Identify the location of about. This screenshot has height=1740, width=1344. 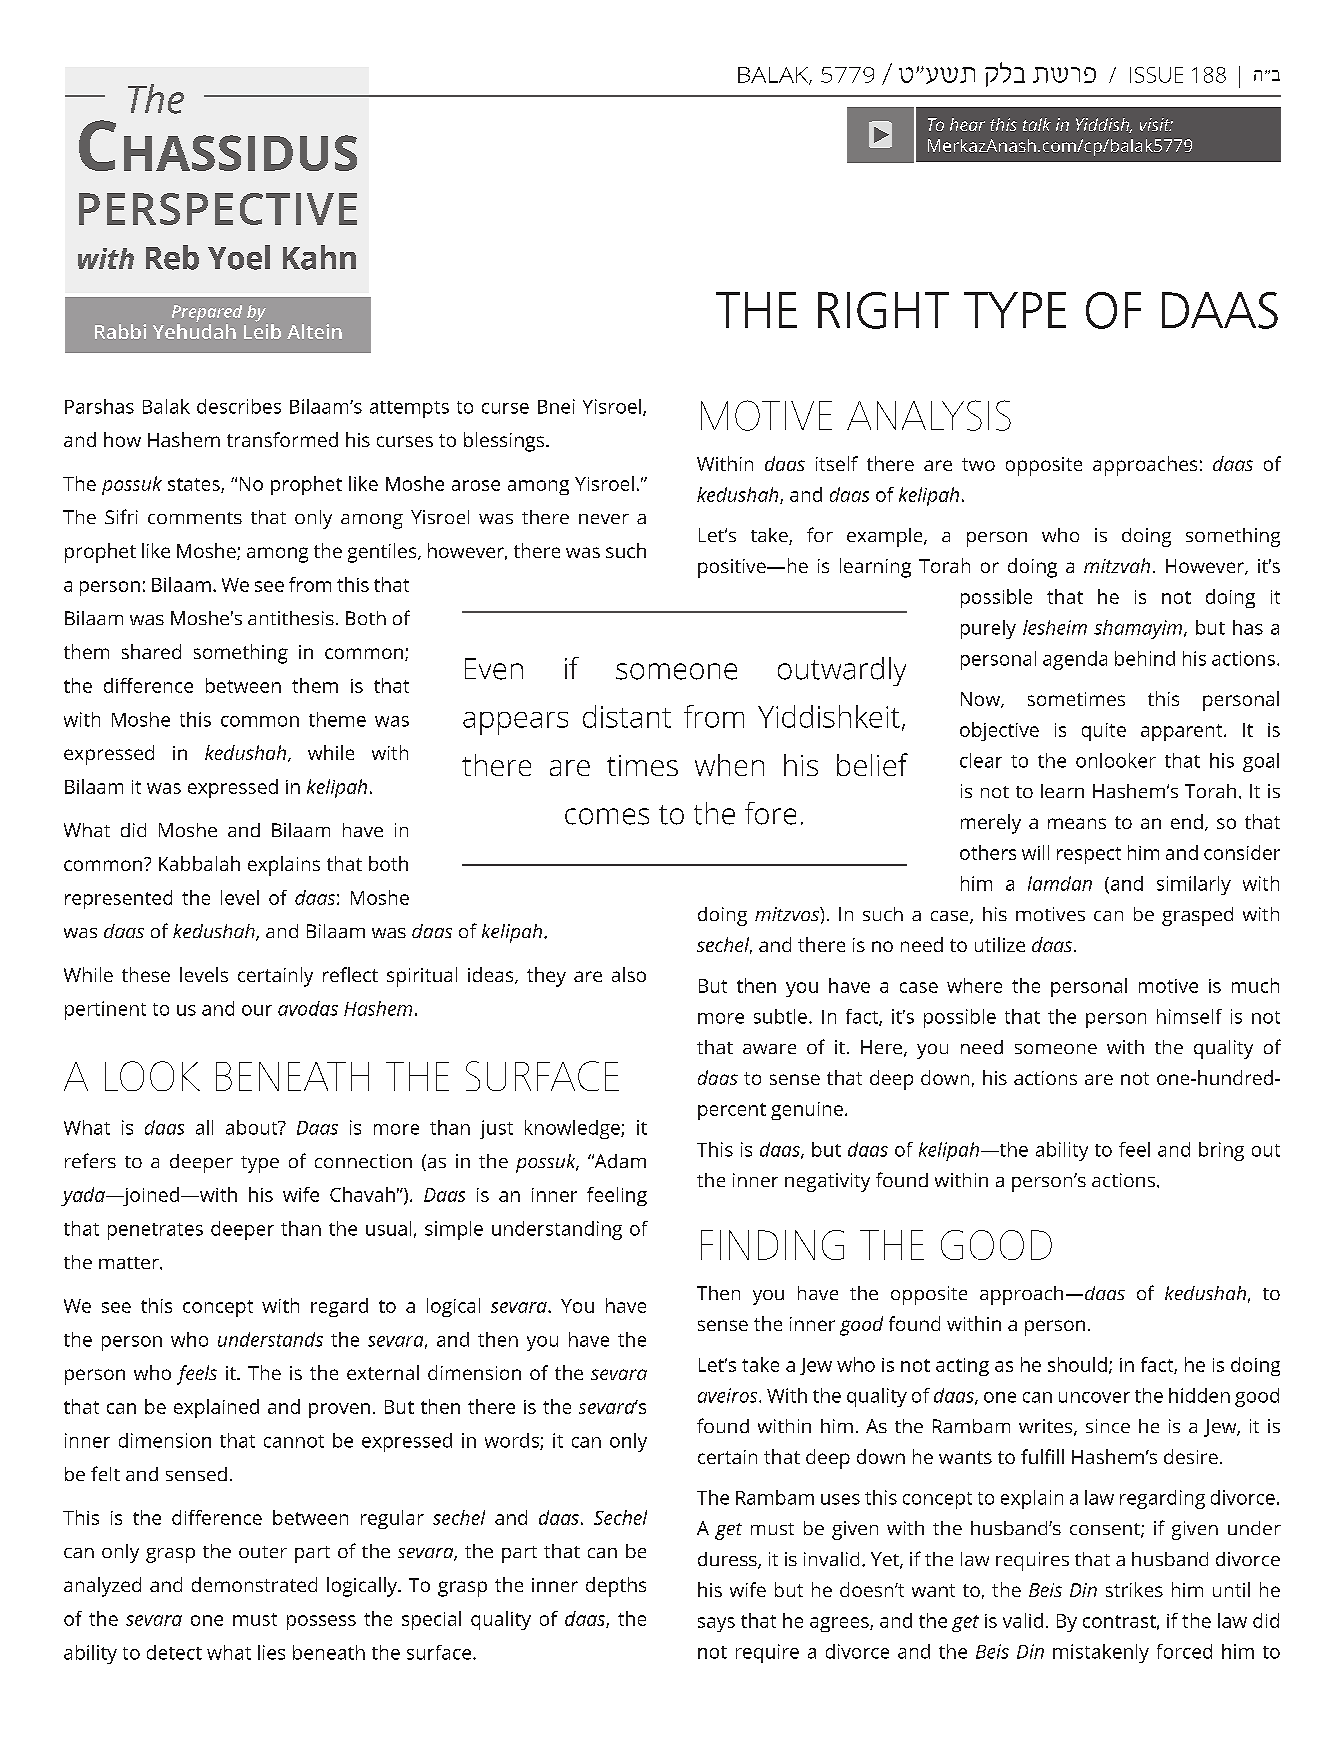
(253, 1127).
